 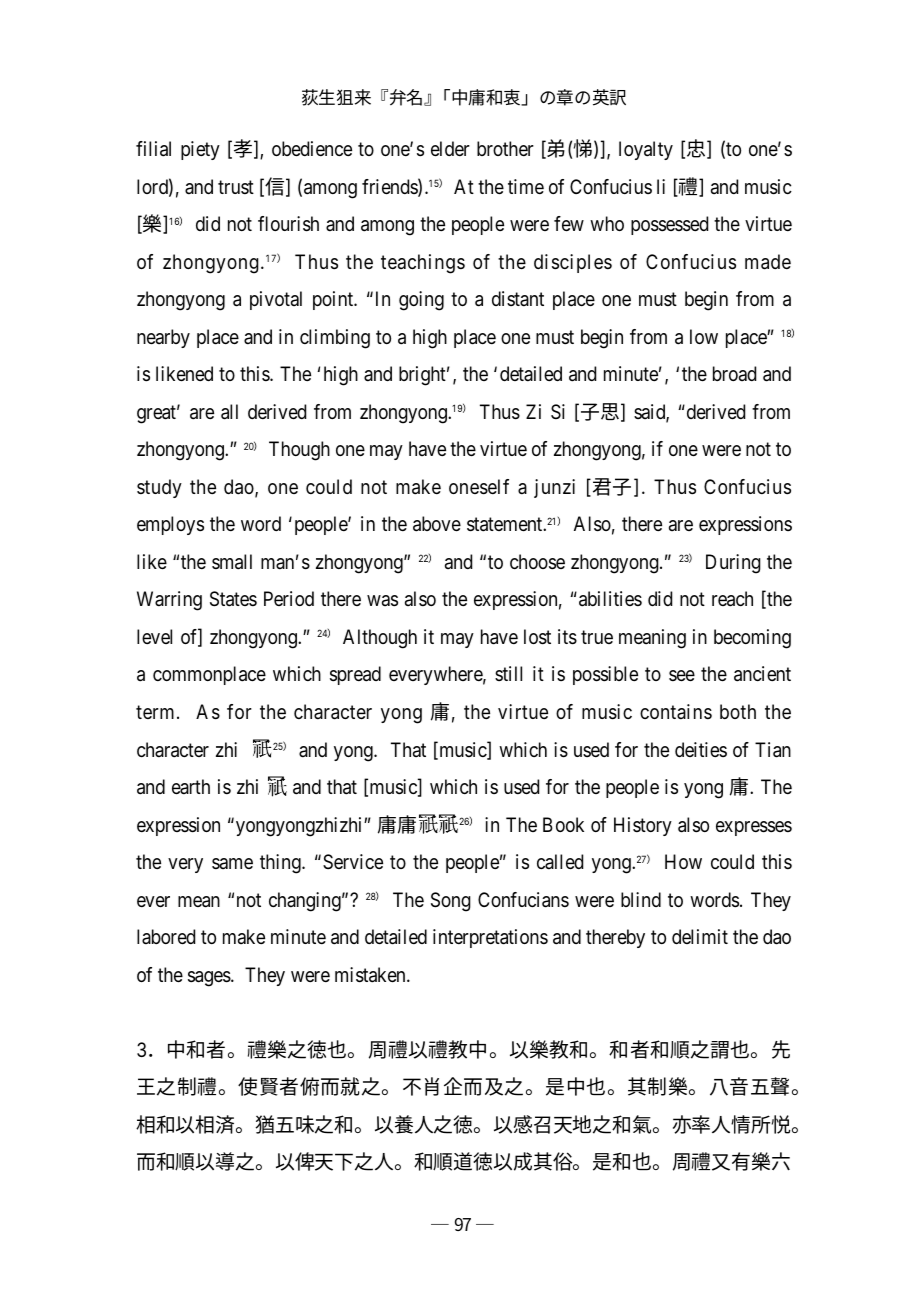 What do you see at coordinates (450, 149) in the document?
I see `elder` at bounding box center [450, 149].
